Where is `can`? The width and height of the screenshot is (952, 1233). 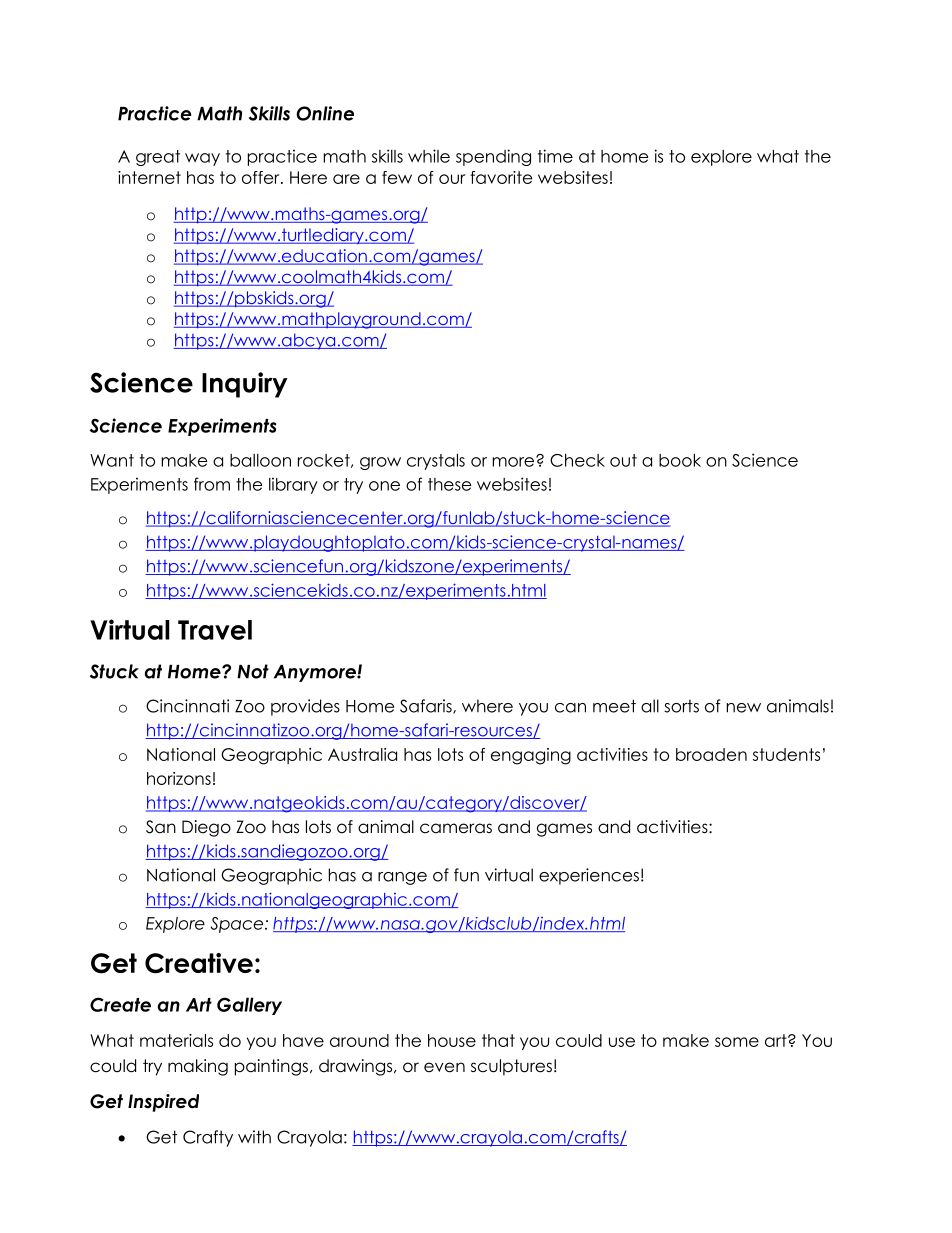 can is located at coordinates (570, 708).
